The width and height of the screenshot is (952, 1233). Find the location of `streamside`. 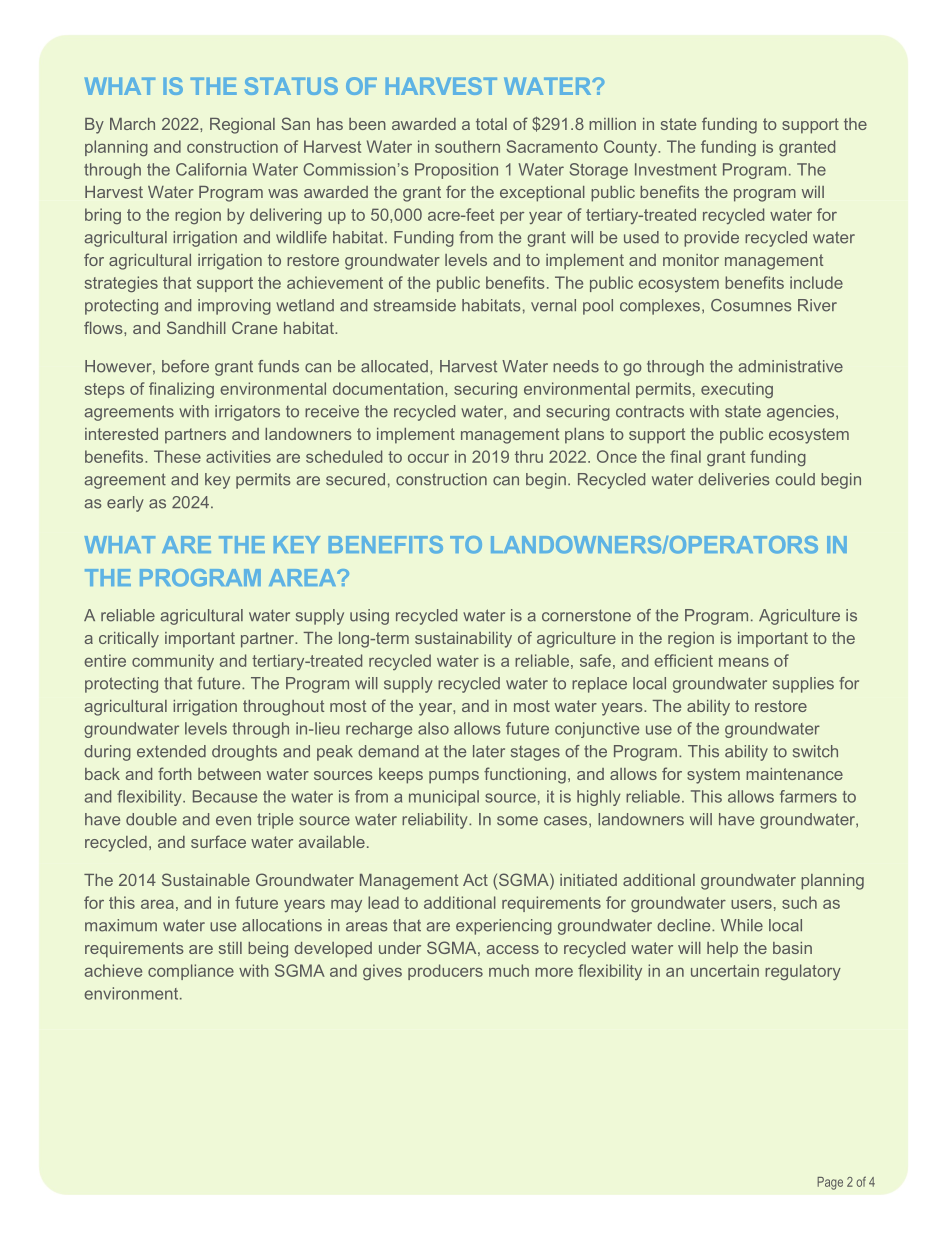

streamside is located at coordinates (415, 305).
